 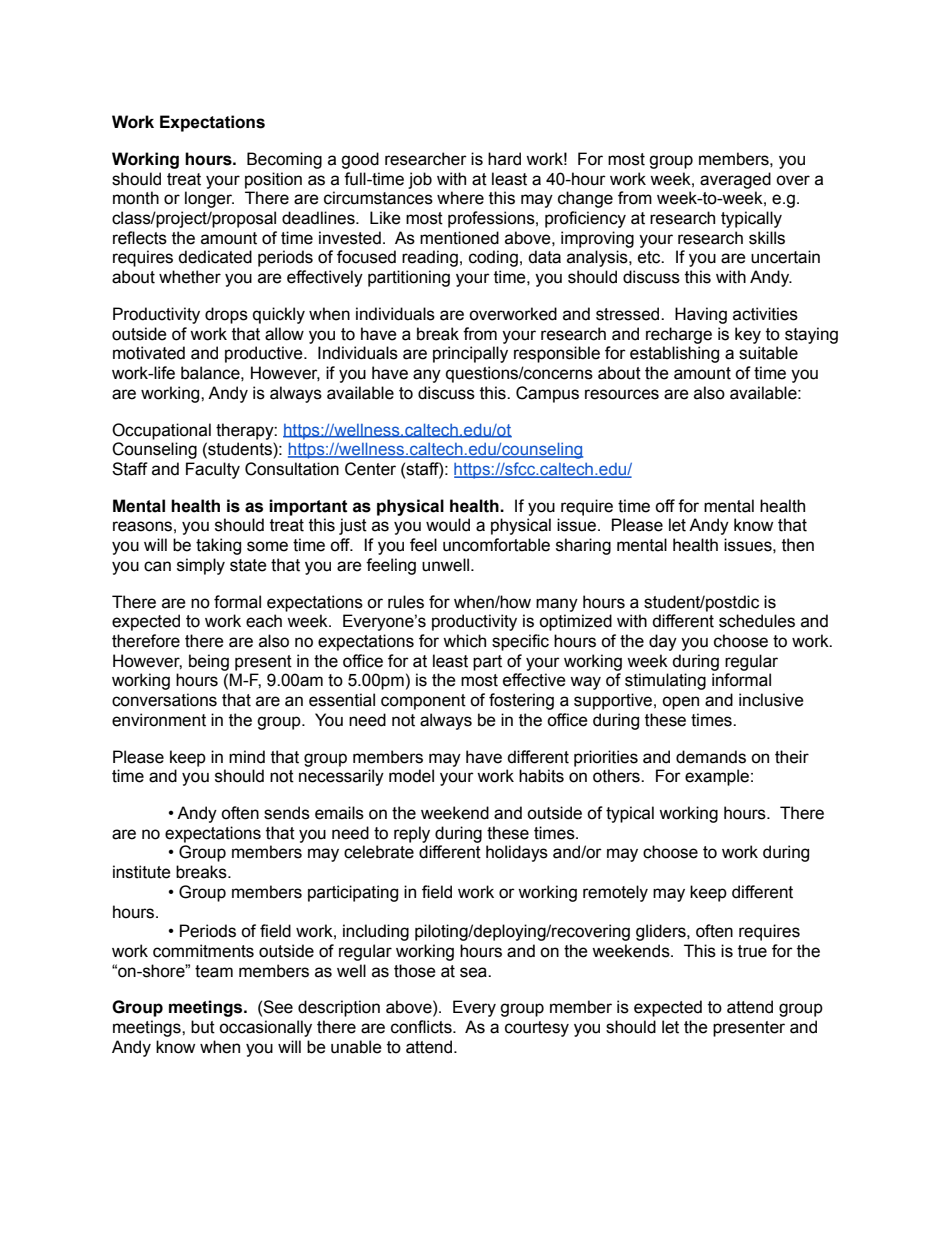 I want to click on each, so click(x=264, y=621).
